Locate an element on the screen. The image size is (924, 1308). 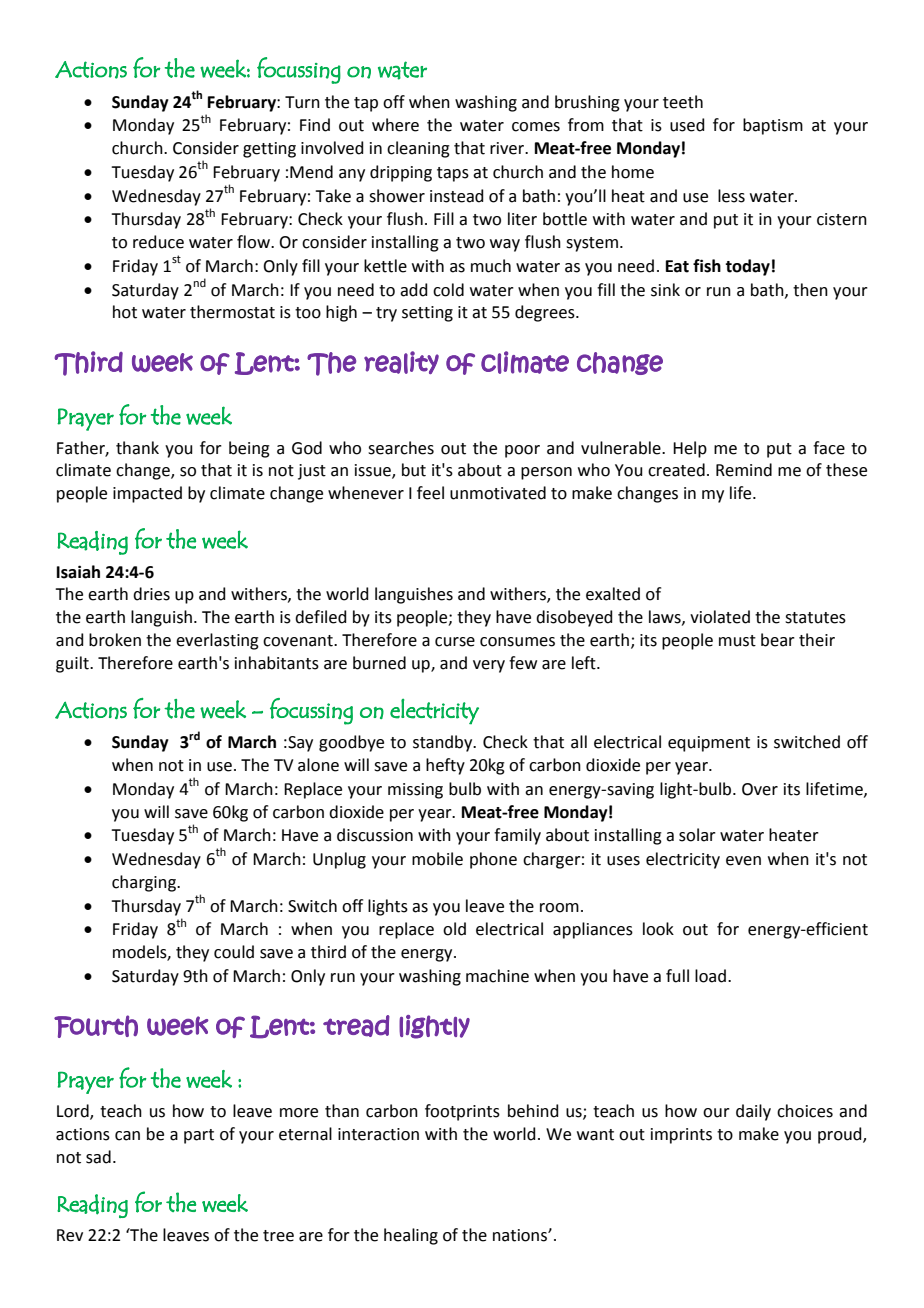
used is located at coordinates (687, 125).
